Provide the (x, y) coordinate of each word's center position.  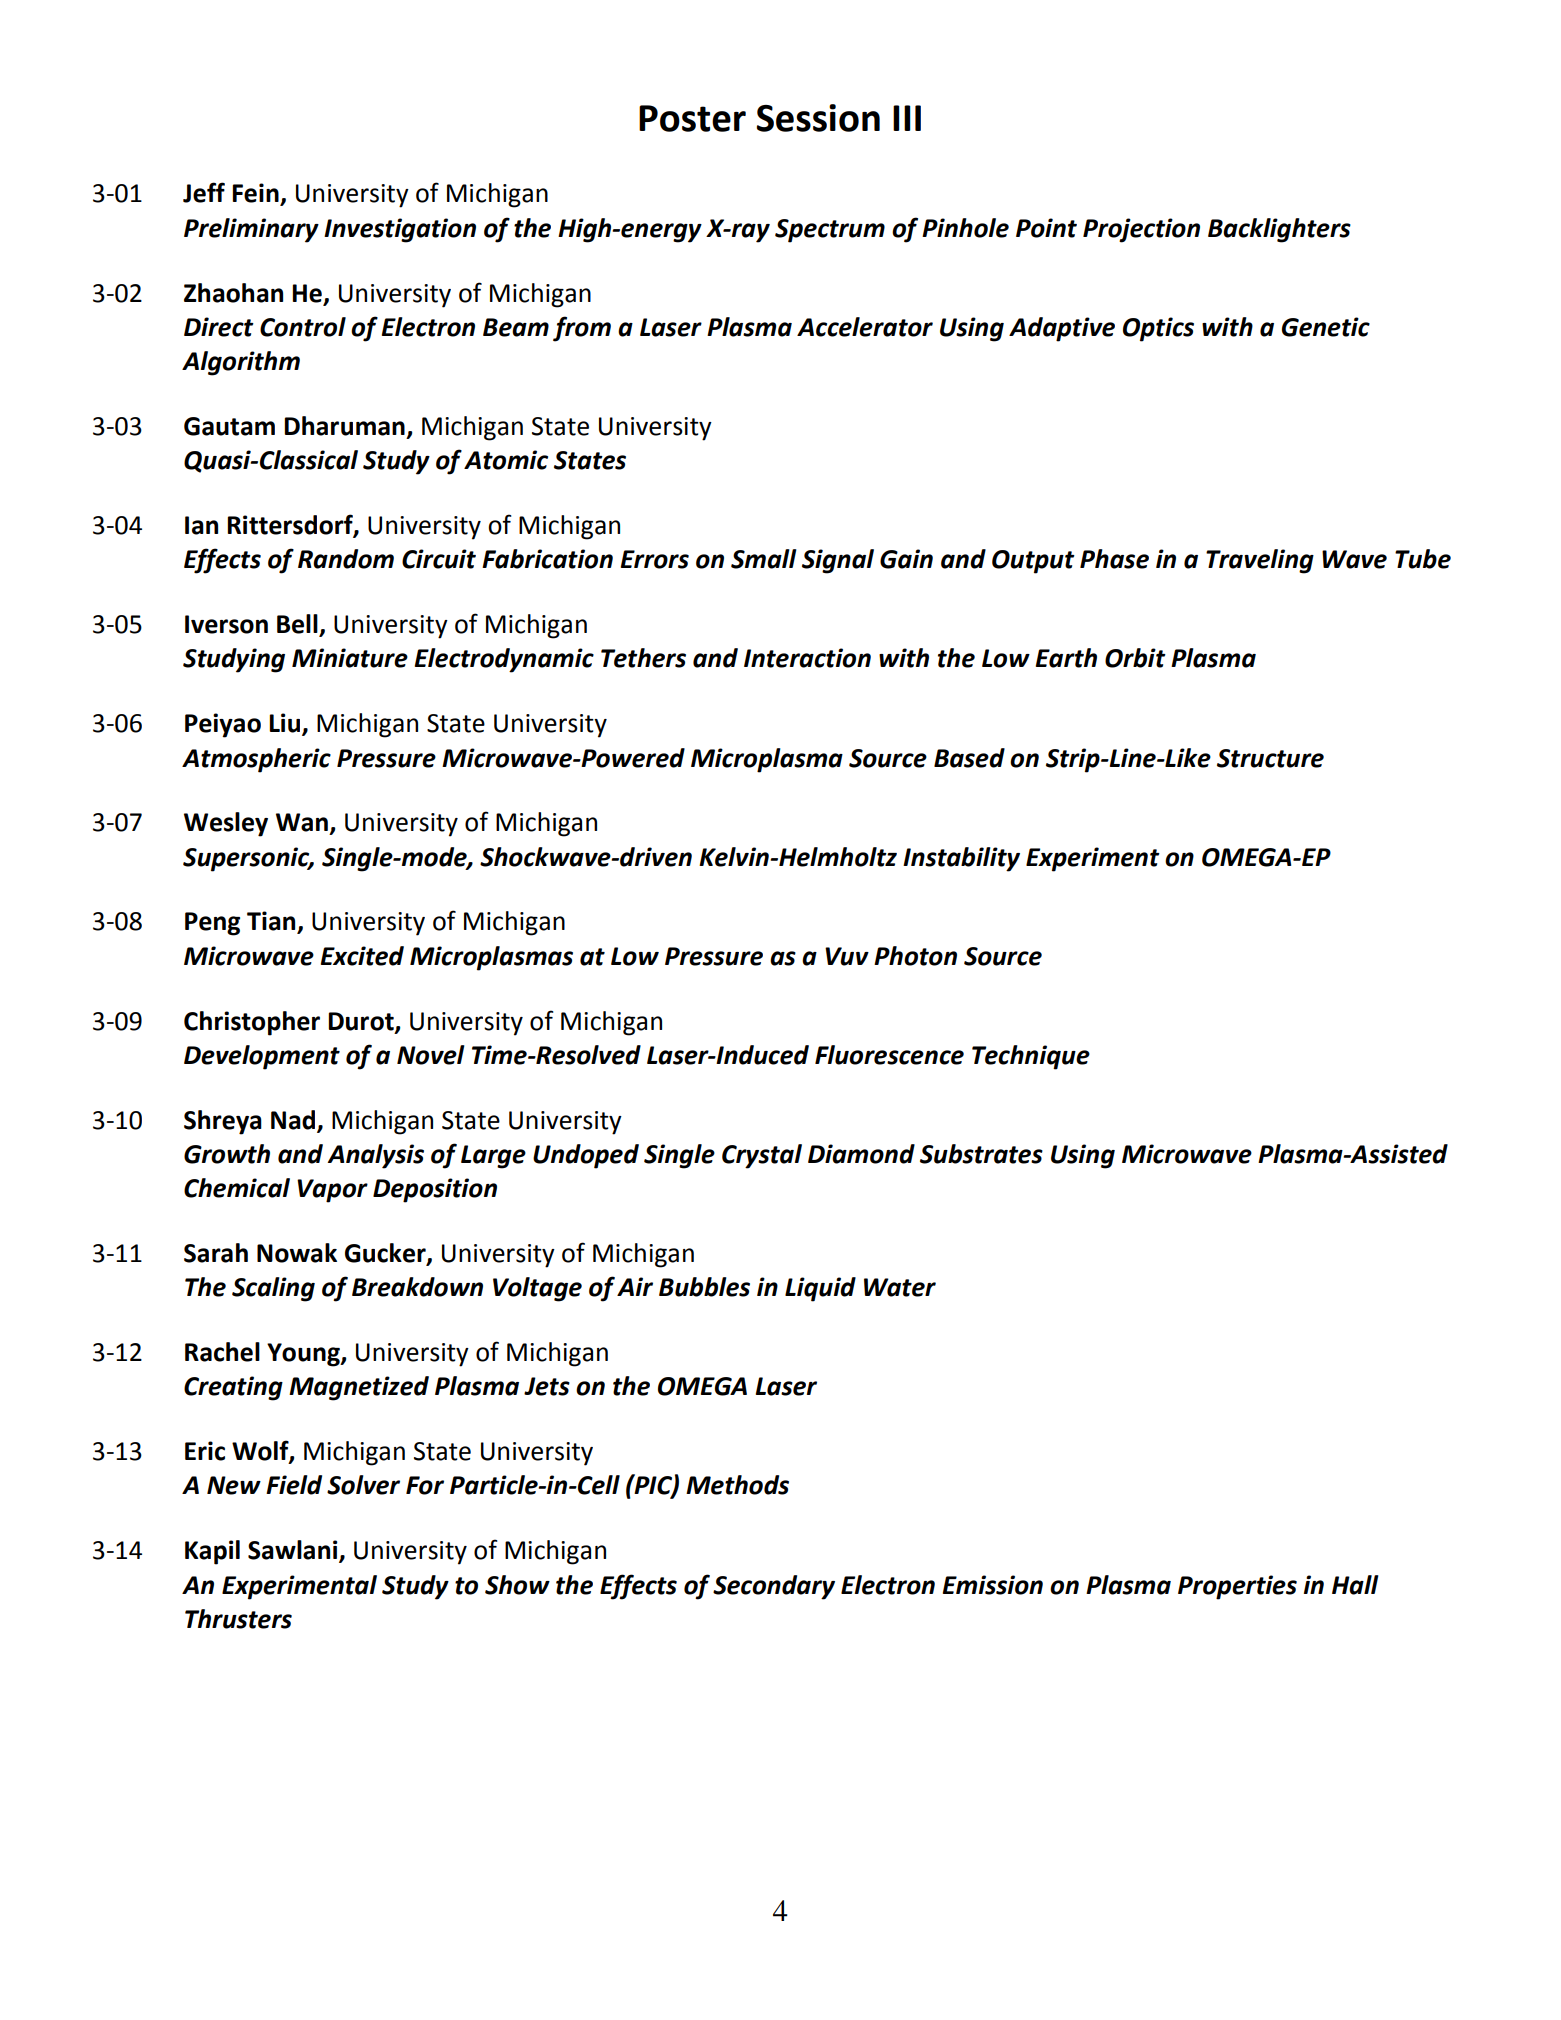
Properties (1237, 1587)
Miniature (350, 658)
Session (818, 118)
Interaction (807, 658)
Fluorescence (889, 1055)
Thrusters (238, 1619)
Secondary (774, 1587)
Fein (256, 194)
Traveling (1260, 561)
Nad (294, 1120)
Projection (1141, 230)
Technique (1031, 1057)
